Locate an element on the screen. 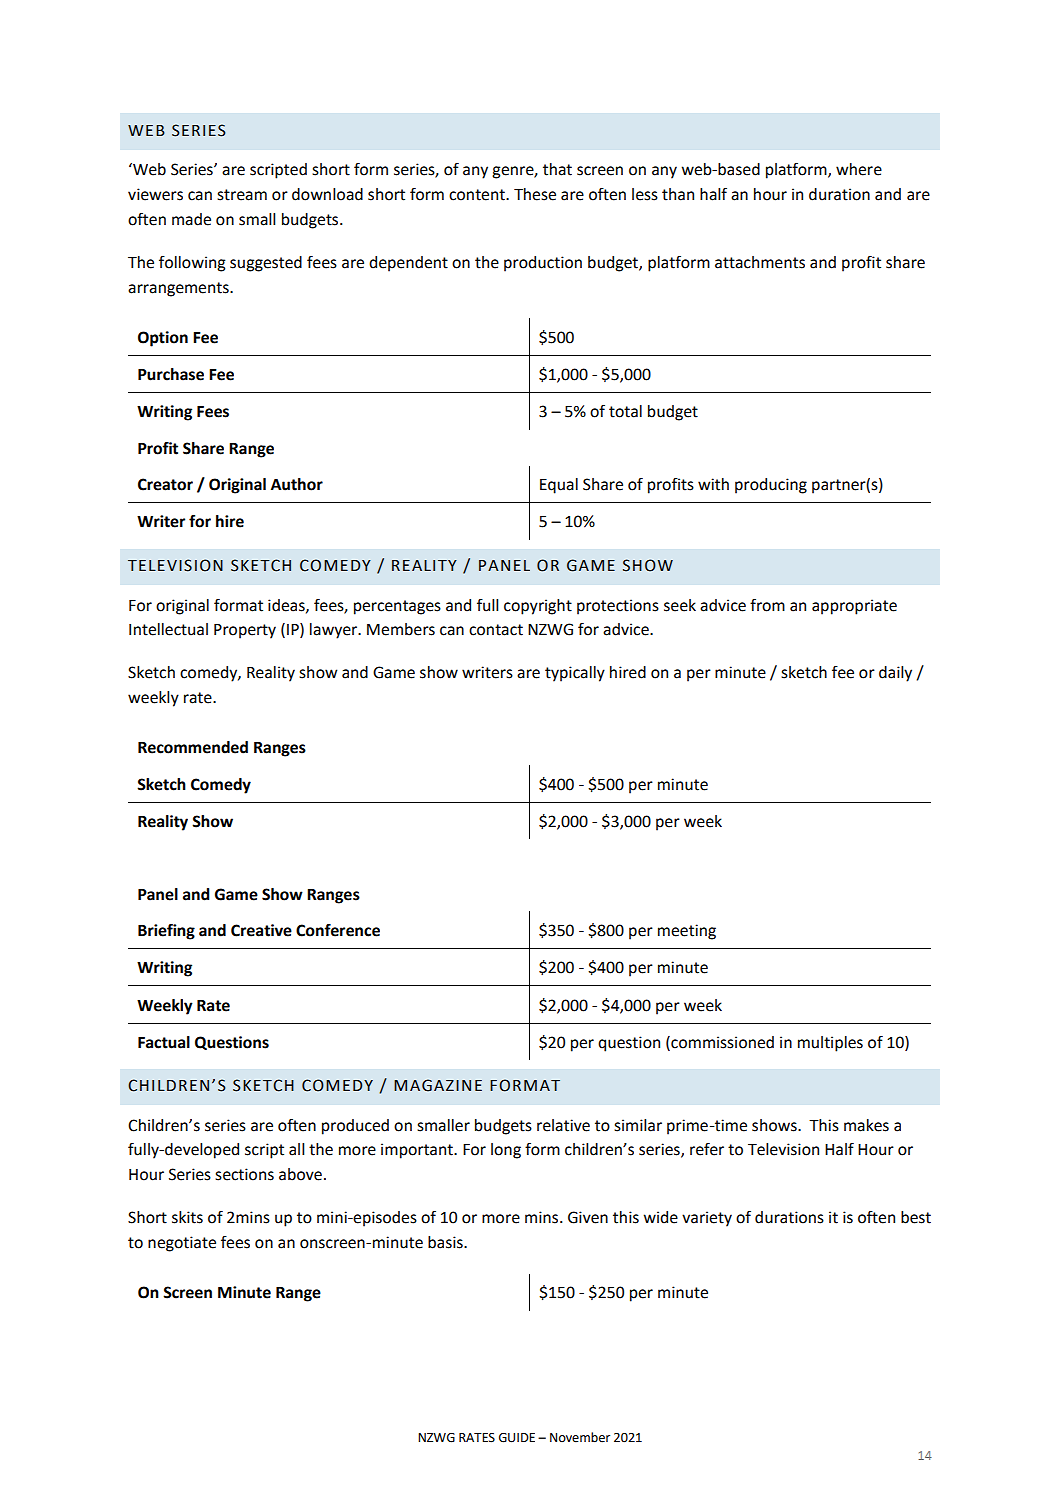 The height and width of the screenshot is (1498, 1060). GUIDE is located at coordinates (517, 1438).
